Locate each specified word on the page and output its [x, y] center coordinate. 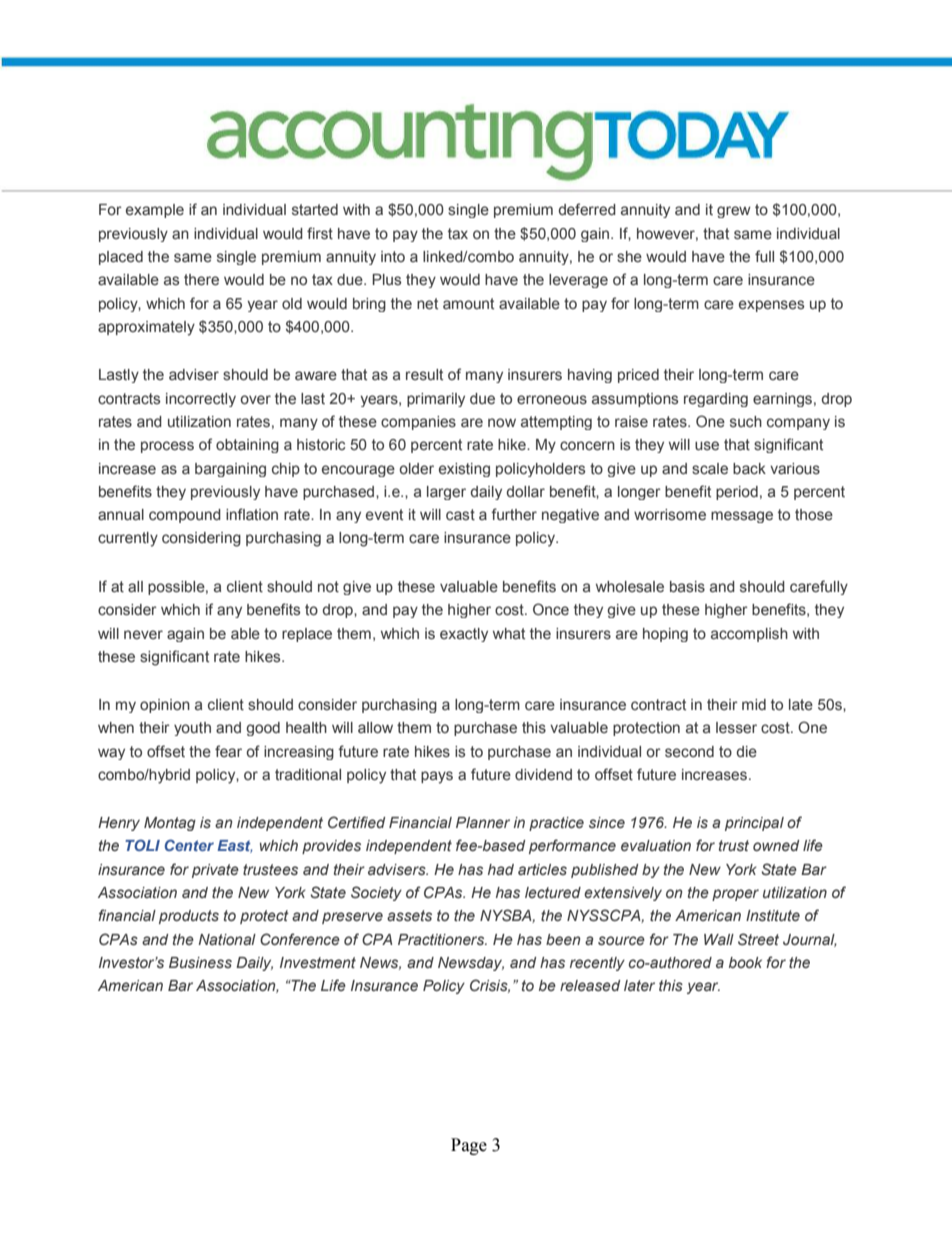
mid [754, 704]
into [393, 256]
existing [464, 470]
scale [710, 468]
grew [734, 212]
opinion [165, 706]
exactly [464, 635]
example [155, 211]
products [189, 917]
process [167, 447]
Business [200, 962]
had [501, 869]
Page [469, 1146]
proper [735, 895]
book [745, 962]
